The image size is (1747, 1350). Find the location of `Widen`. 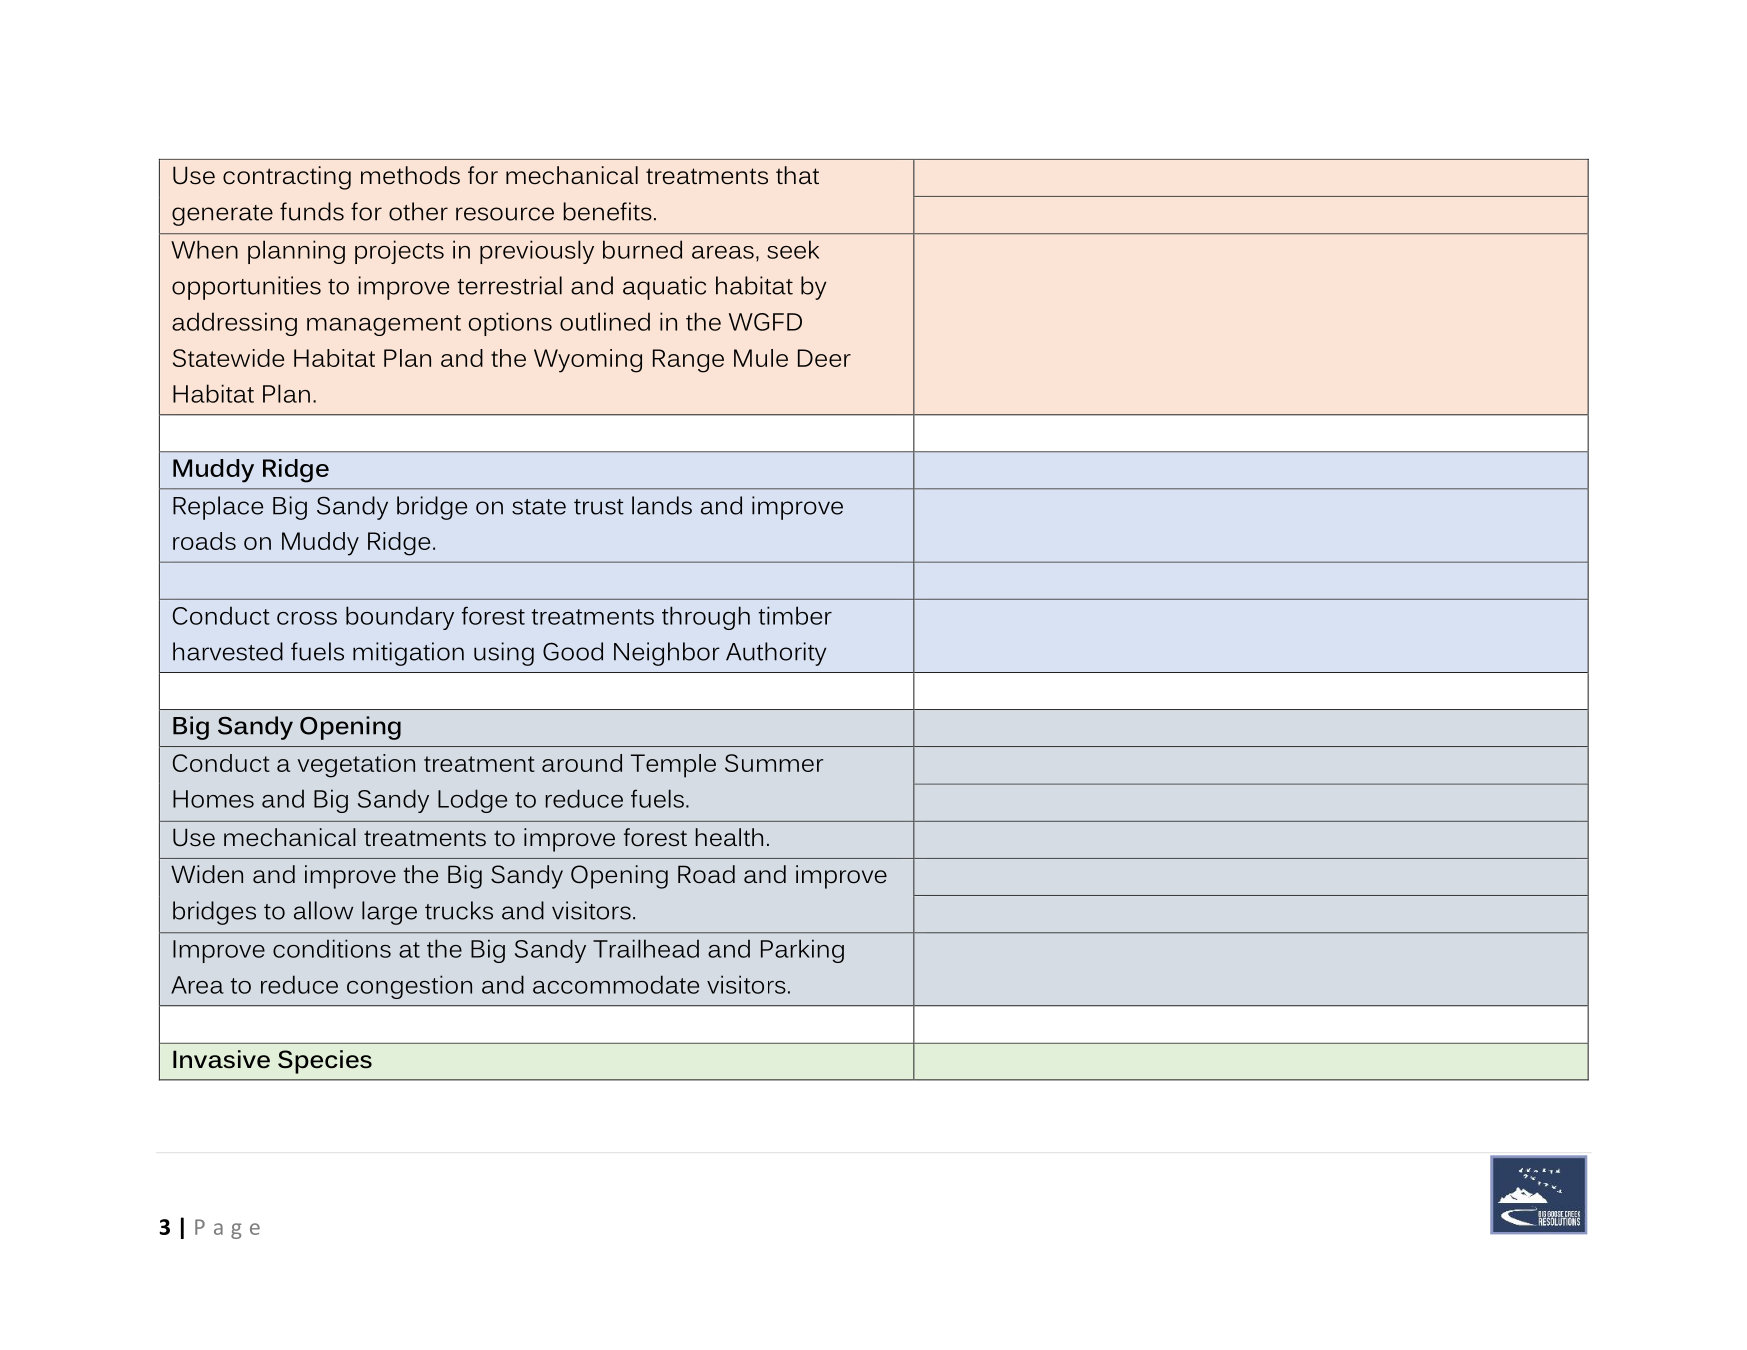

Widen is located at coordinates (207, 874).
